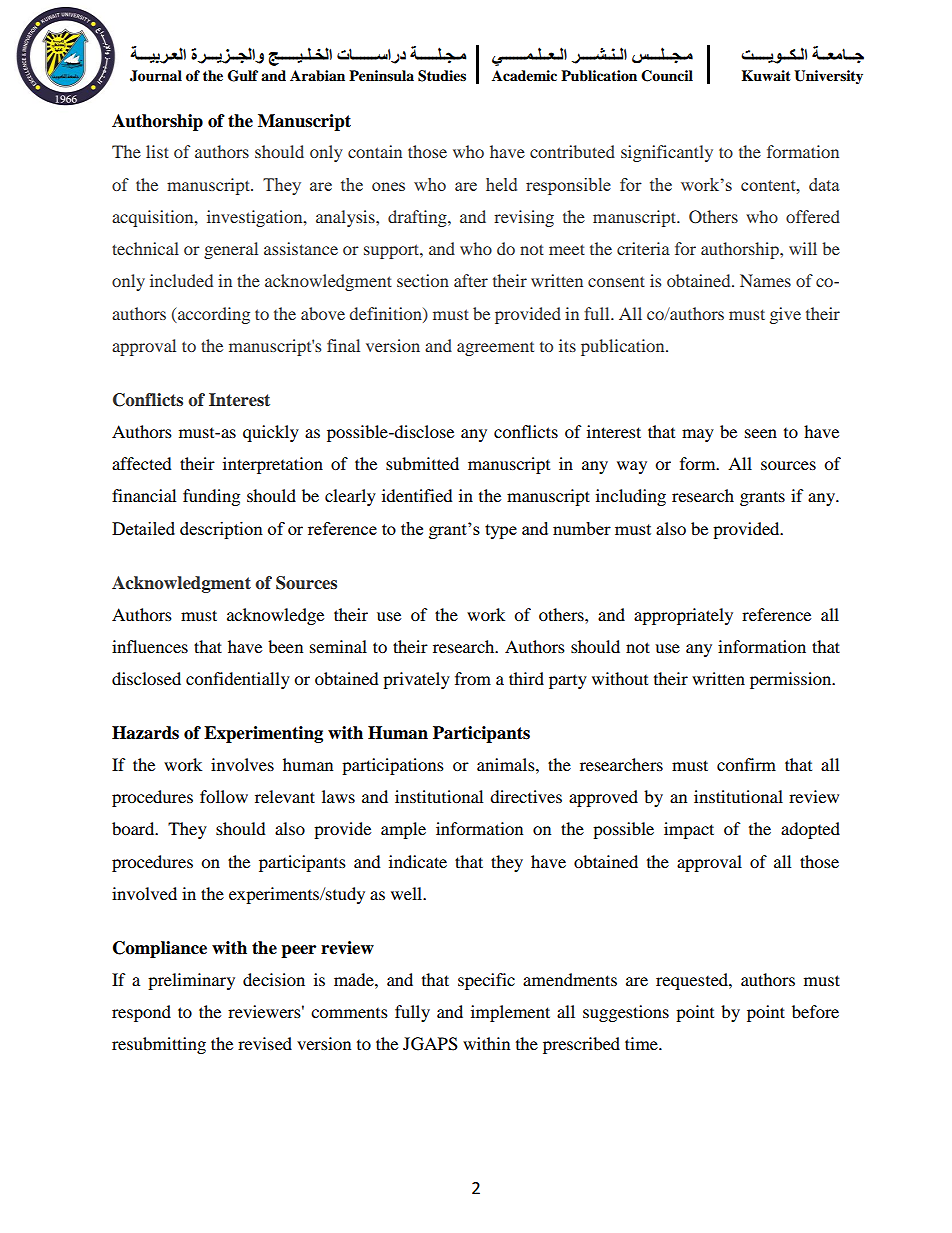  Describe the element at coordinates (766, 76) in the screenshot. I see `Kuwait` at that location.
